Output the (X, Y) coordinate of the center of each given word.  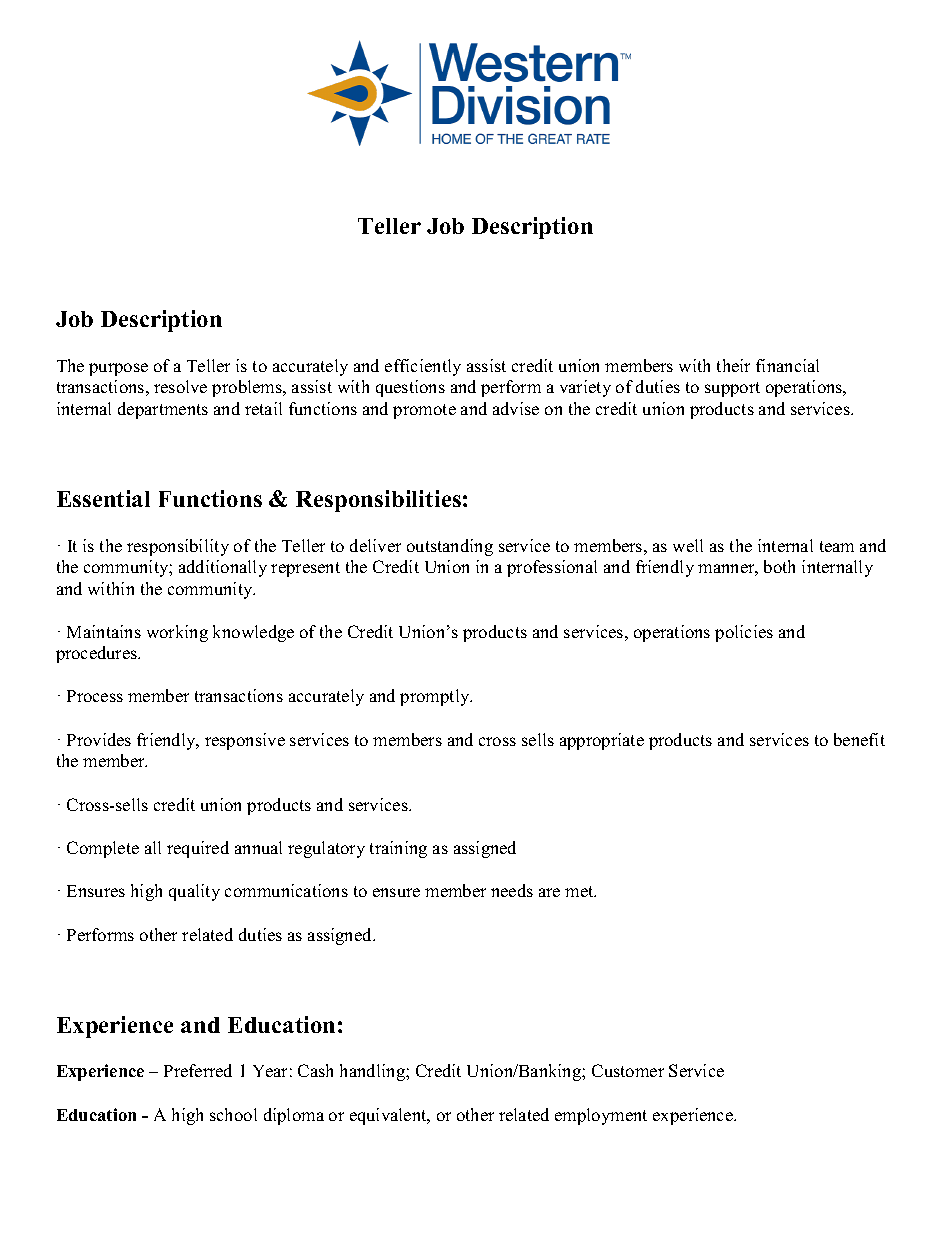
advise (516, 408)
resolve (180, 386)
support (732, 389)
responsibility (178, 547)
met (580, 891)
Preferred (198, 1070)
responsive (245, 741)
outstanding (450, 547)
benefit (859, 739)
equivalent (389, 1116)
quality (194, 892)
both (779, 566)
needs (512, 890)
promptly (436, 697)
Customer (628, 1070)
